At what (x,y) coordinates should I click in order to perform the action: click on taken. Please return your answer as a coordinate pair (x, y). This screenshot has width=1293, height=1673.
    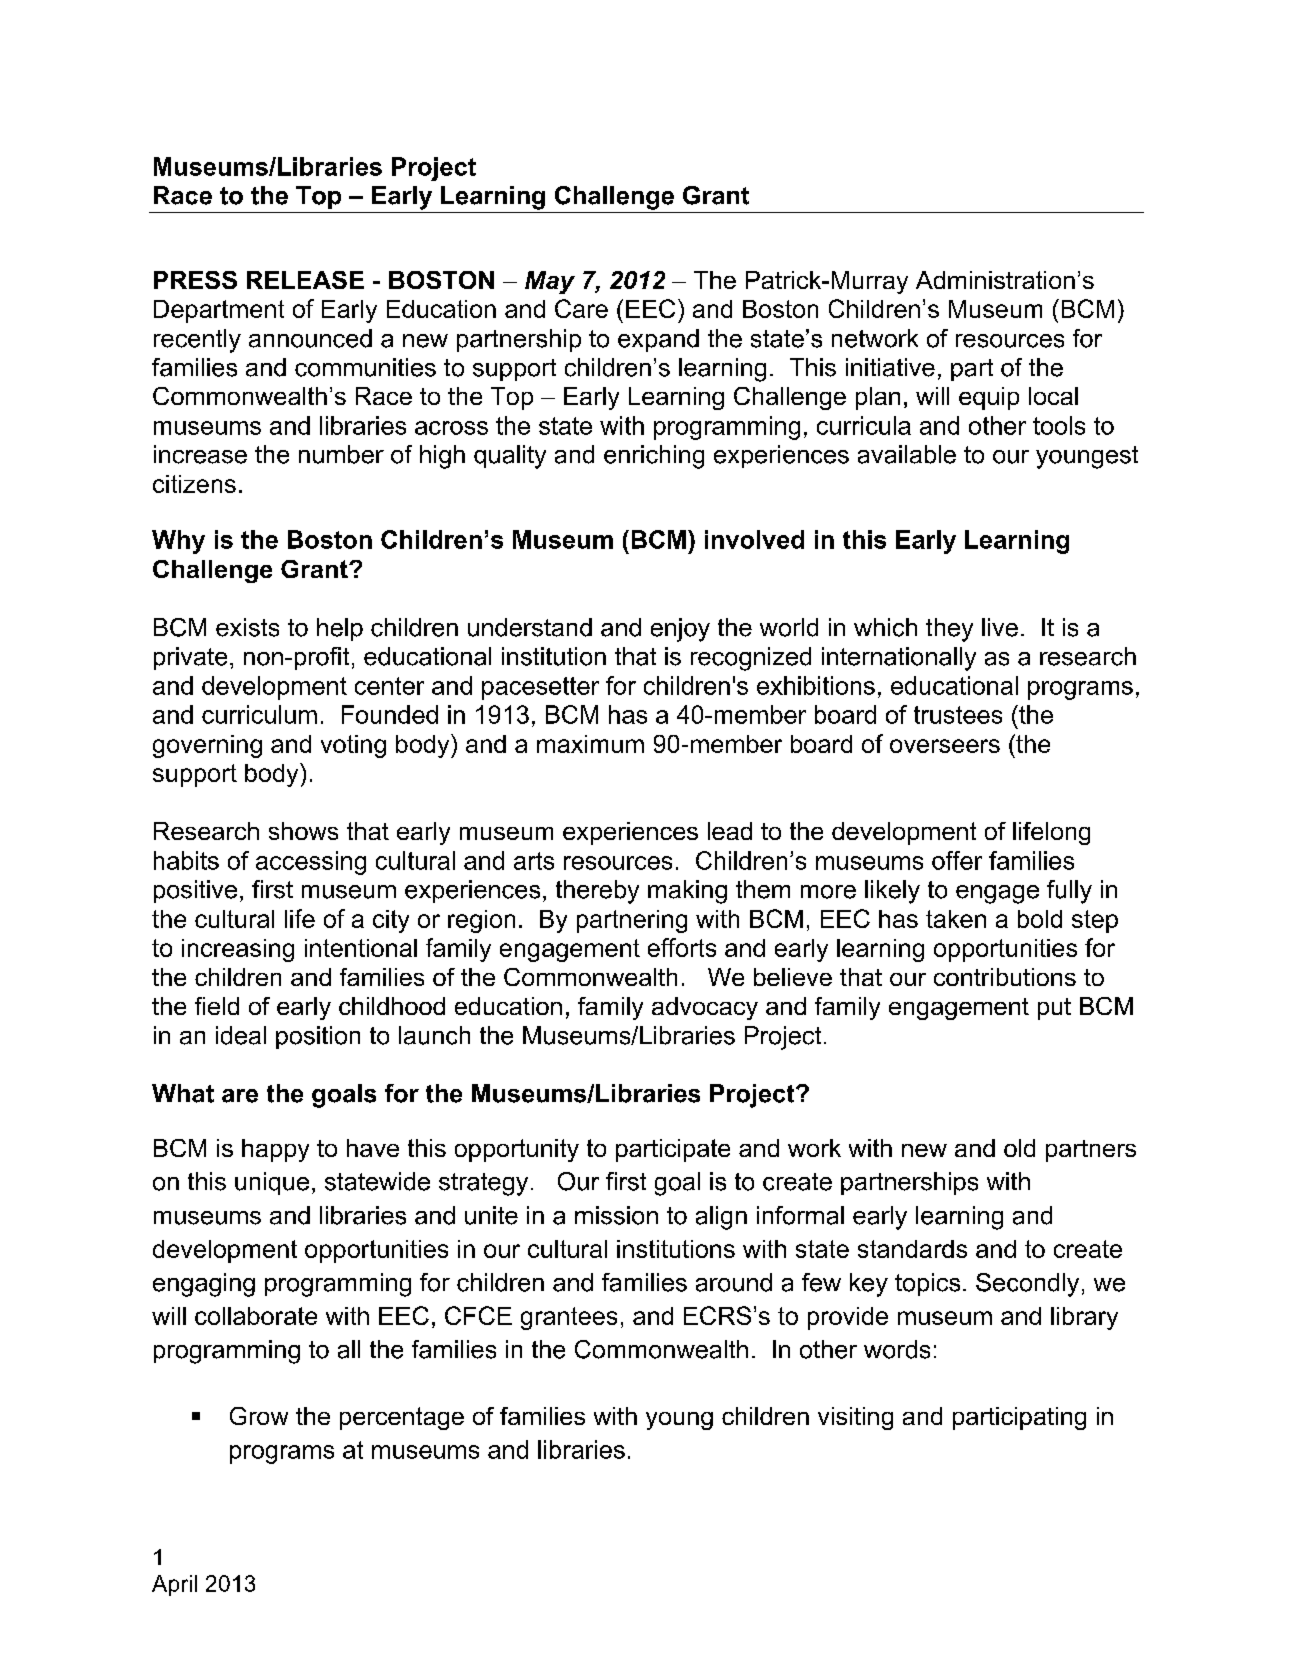
    Looking at the image, I should click on (956, 919).
